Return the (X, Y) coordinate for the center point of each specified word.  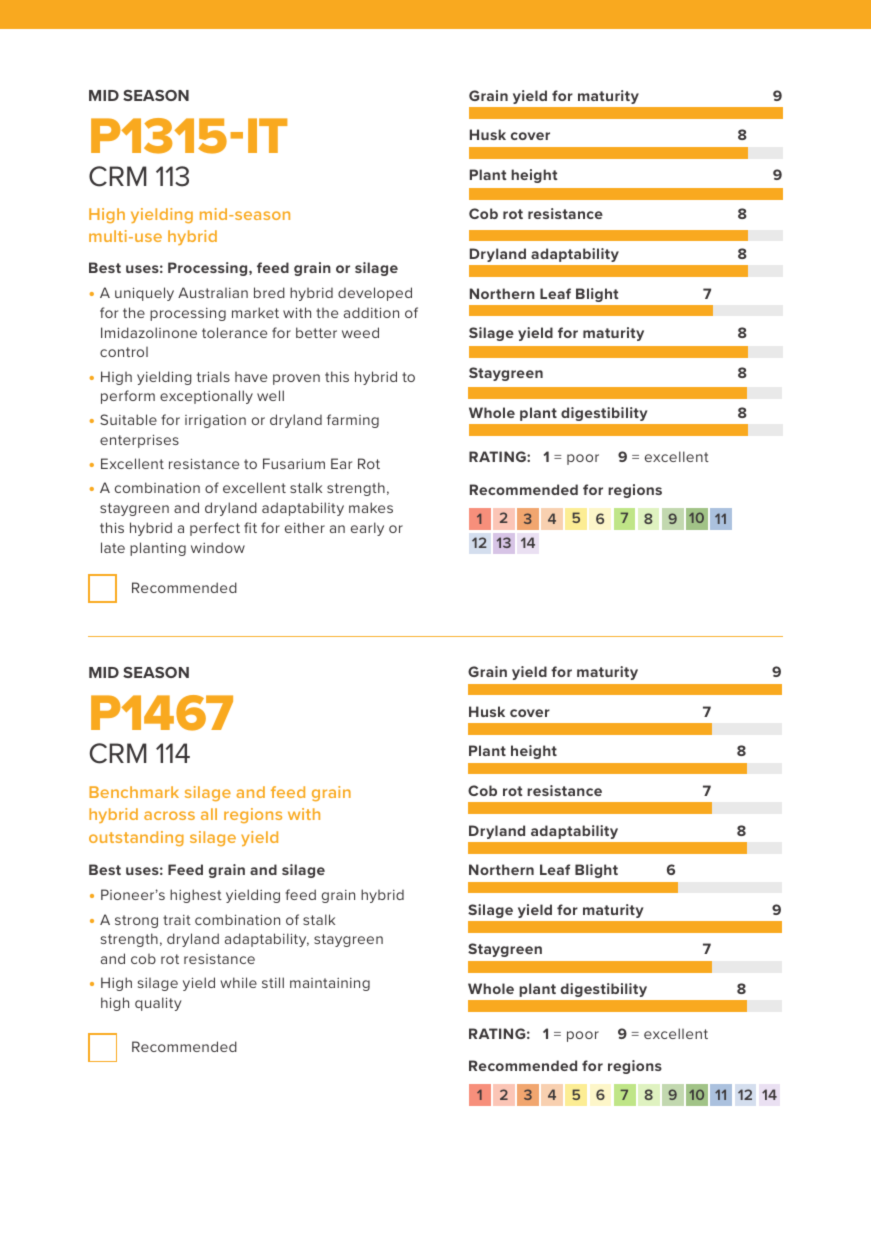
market (255, 312)
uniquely (144, 294)
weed (360, 332)
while (238, 982)
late (113, 547)
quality (158, 1004)
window (218, 547)
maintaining (330, 984)
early (367, 529)
